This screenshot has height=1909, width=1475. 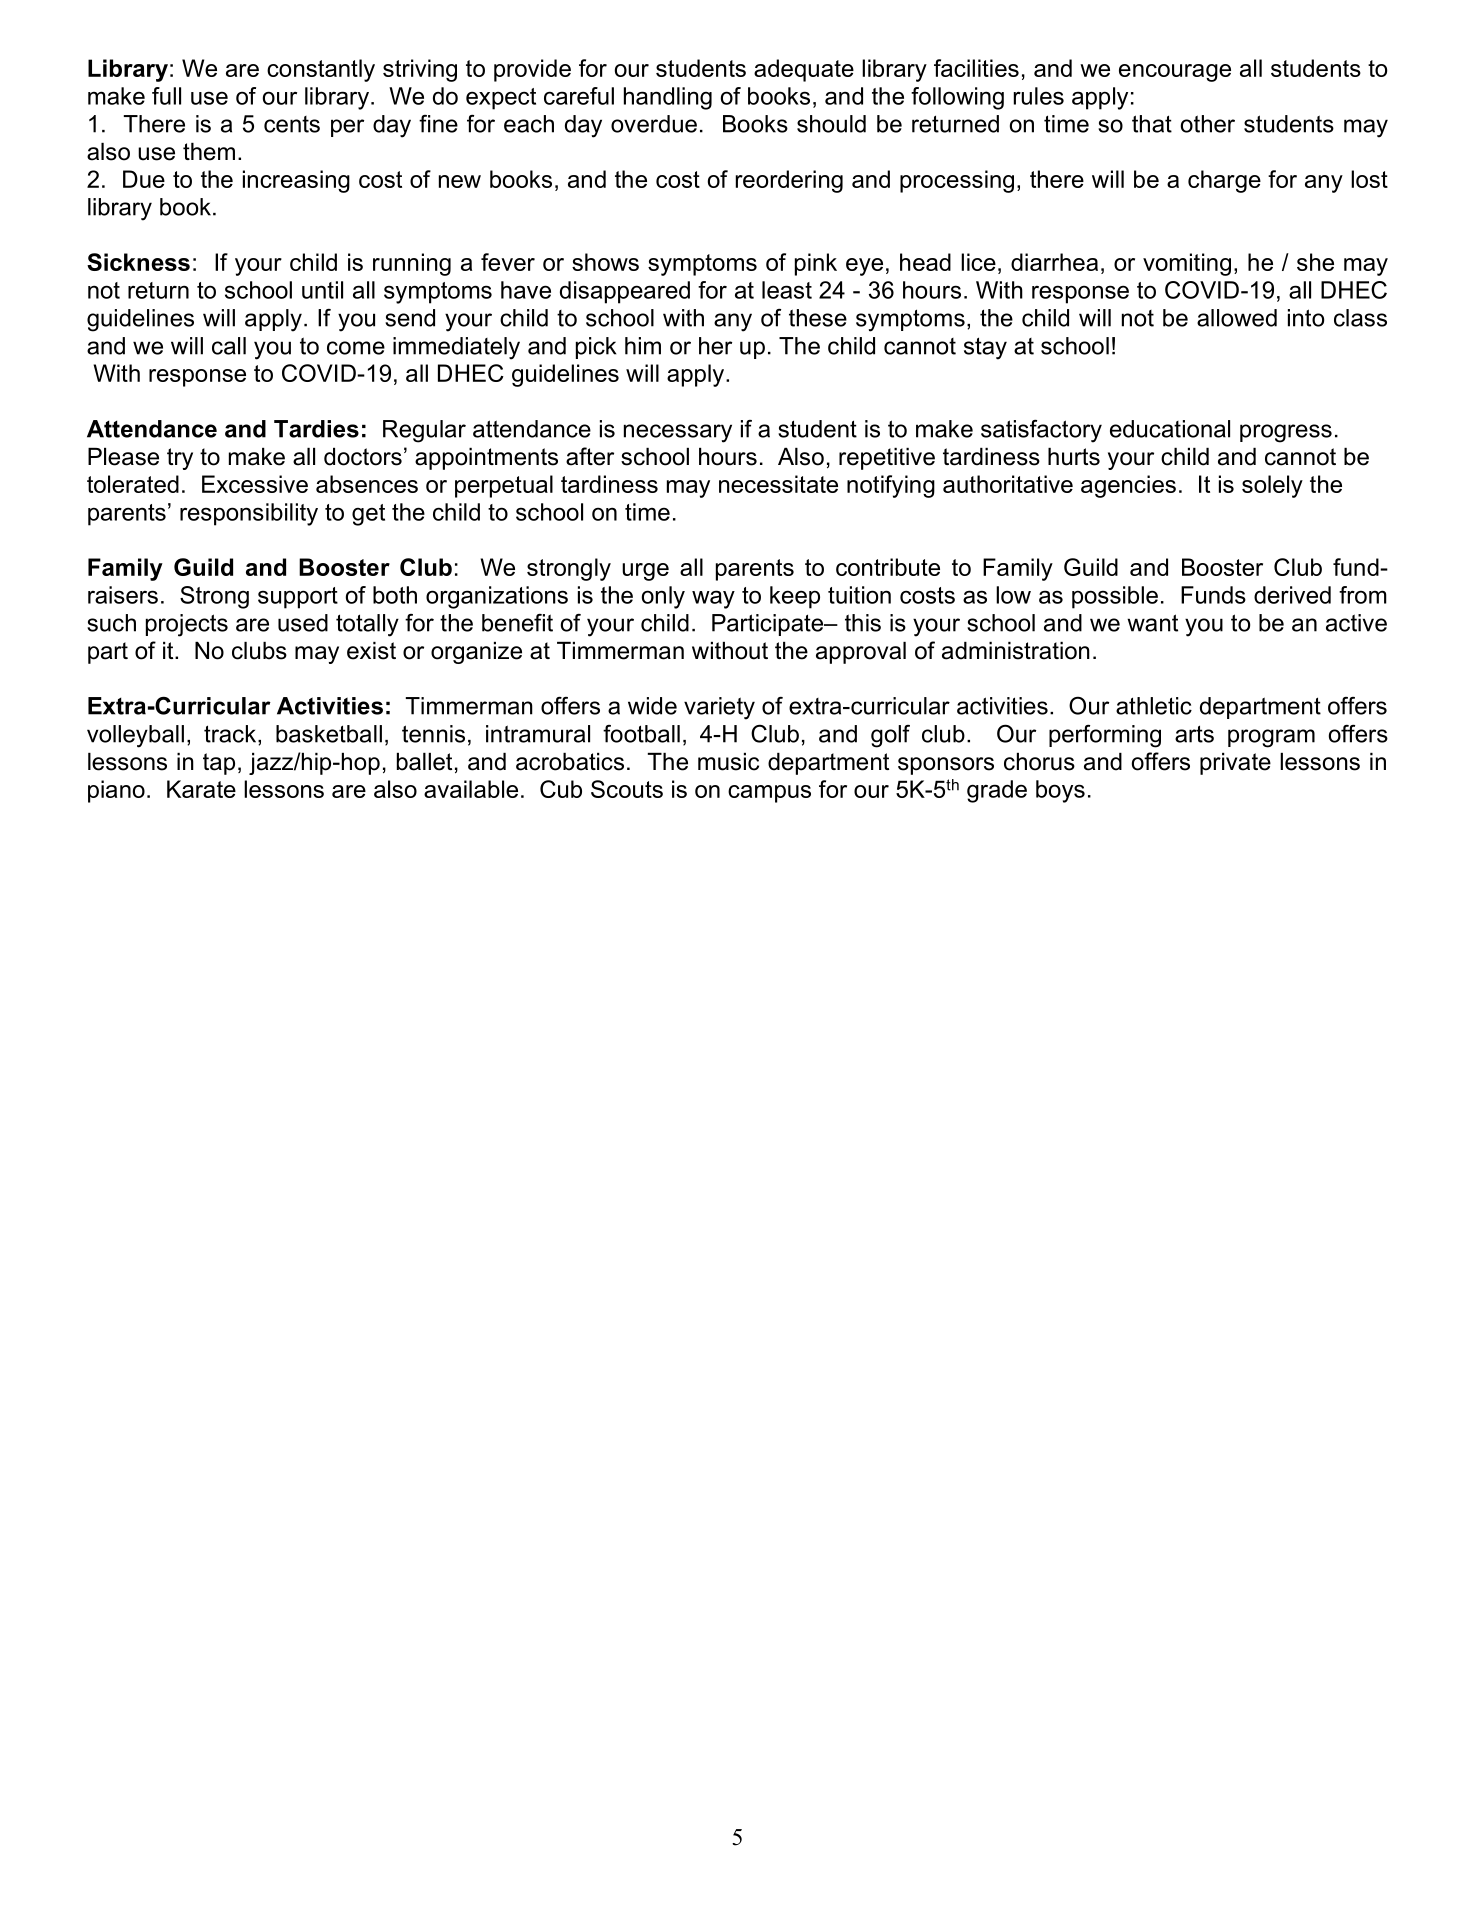 I want to click on derived, so click(x=1292, y=595).
